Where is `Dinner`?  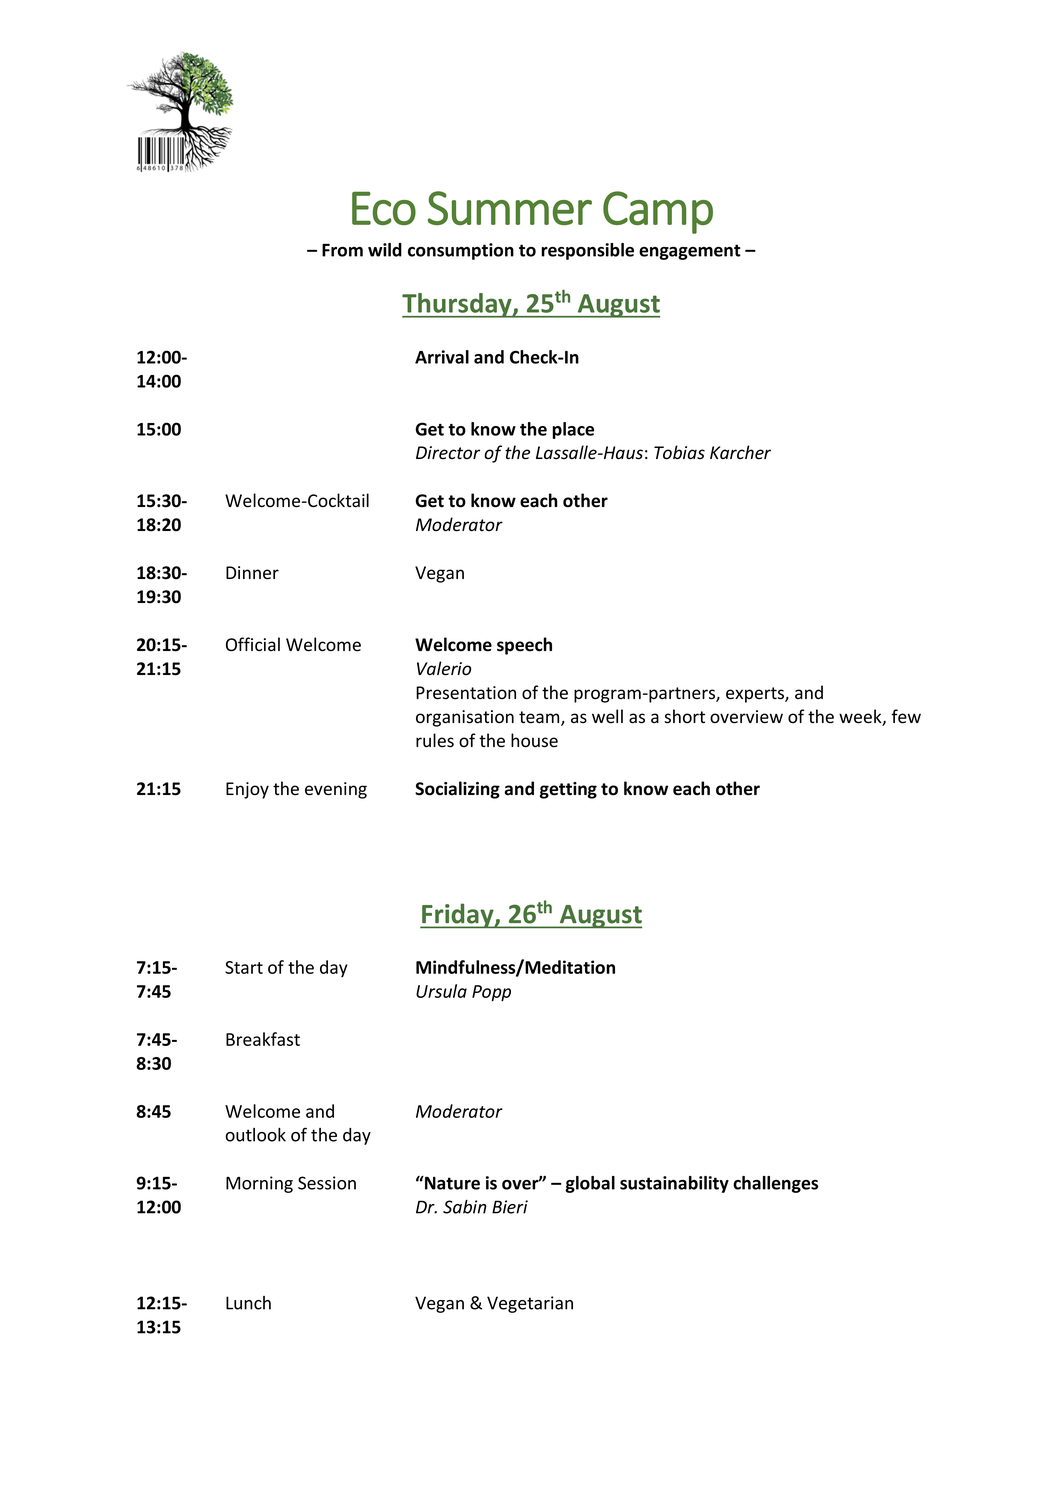 Dinner is located at coordinates (252, 573).
